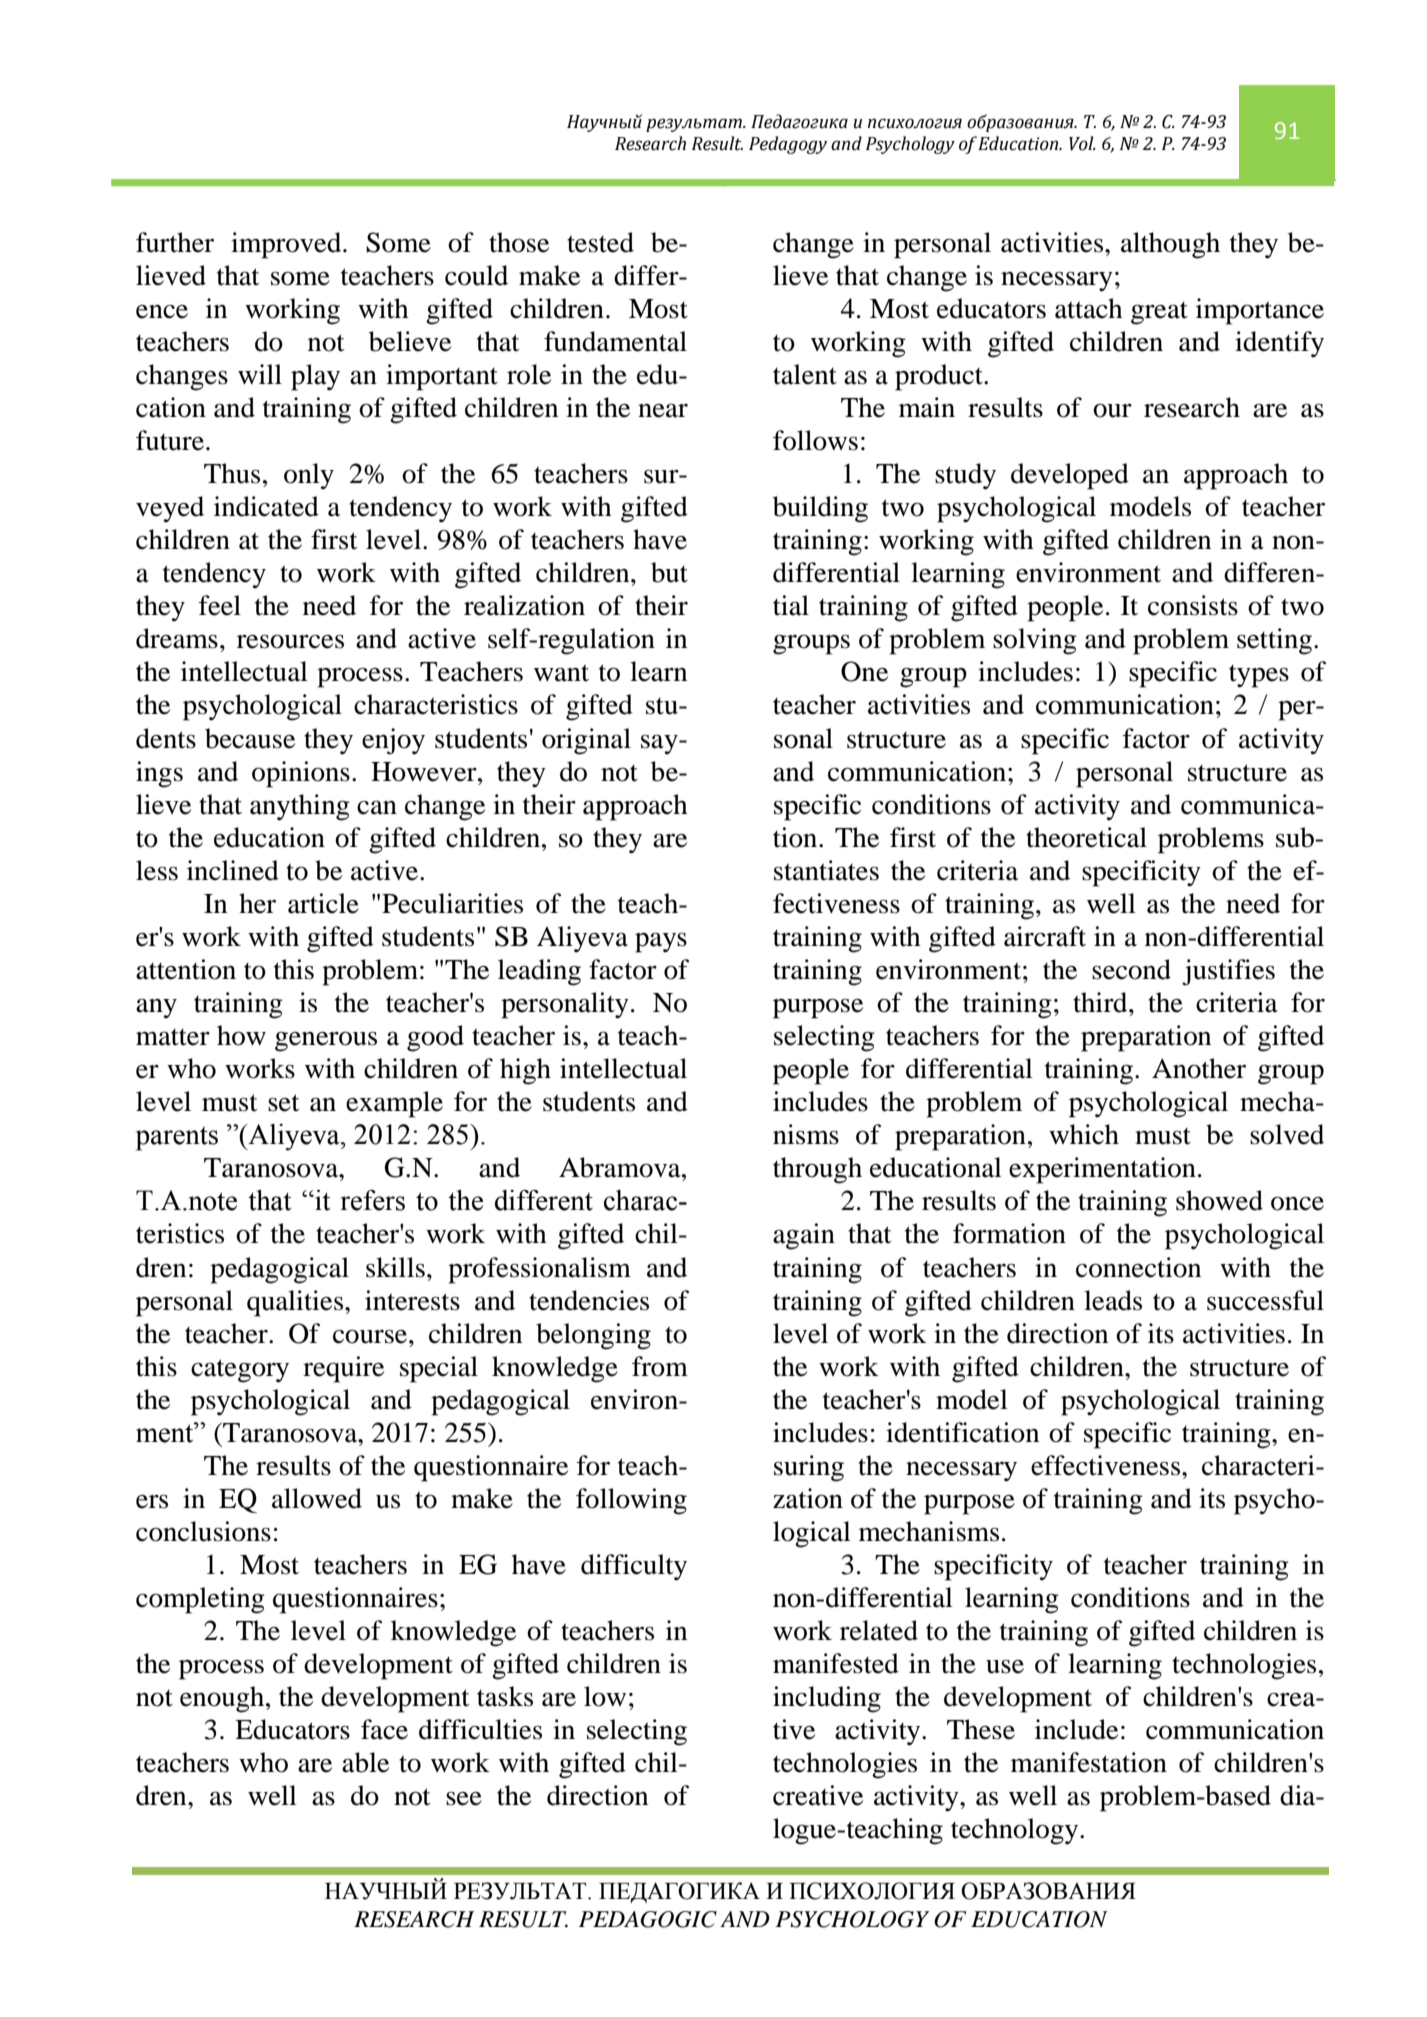 This image has width=1427, height=2017. What do you see at coordinates (827, 1699) in the image?
I see `including` at bounding box center [827, 1699].
